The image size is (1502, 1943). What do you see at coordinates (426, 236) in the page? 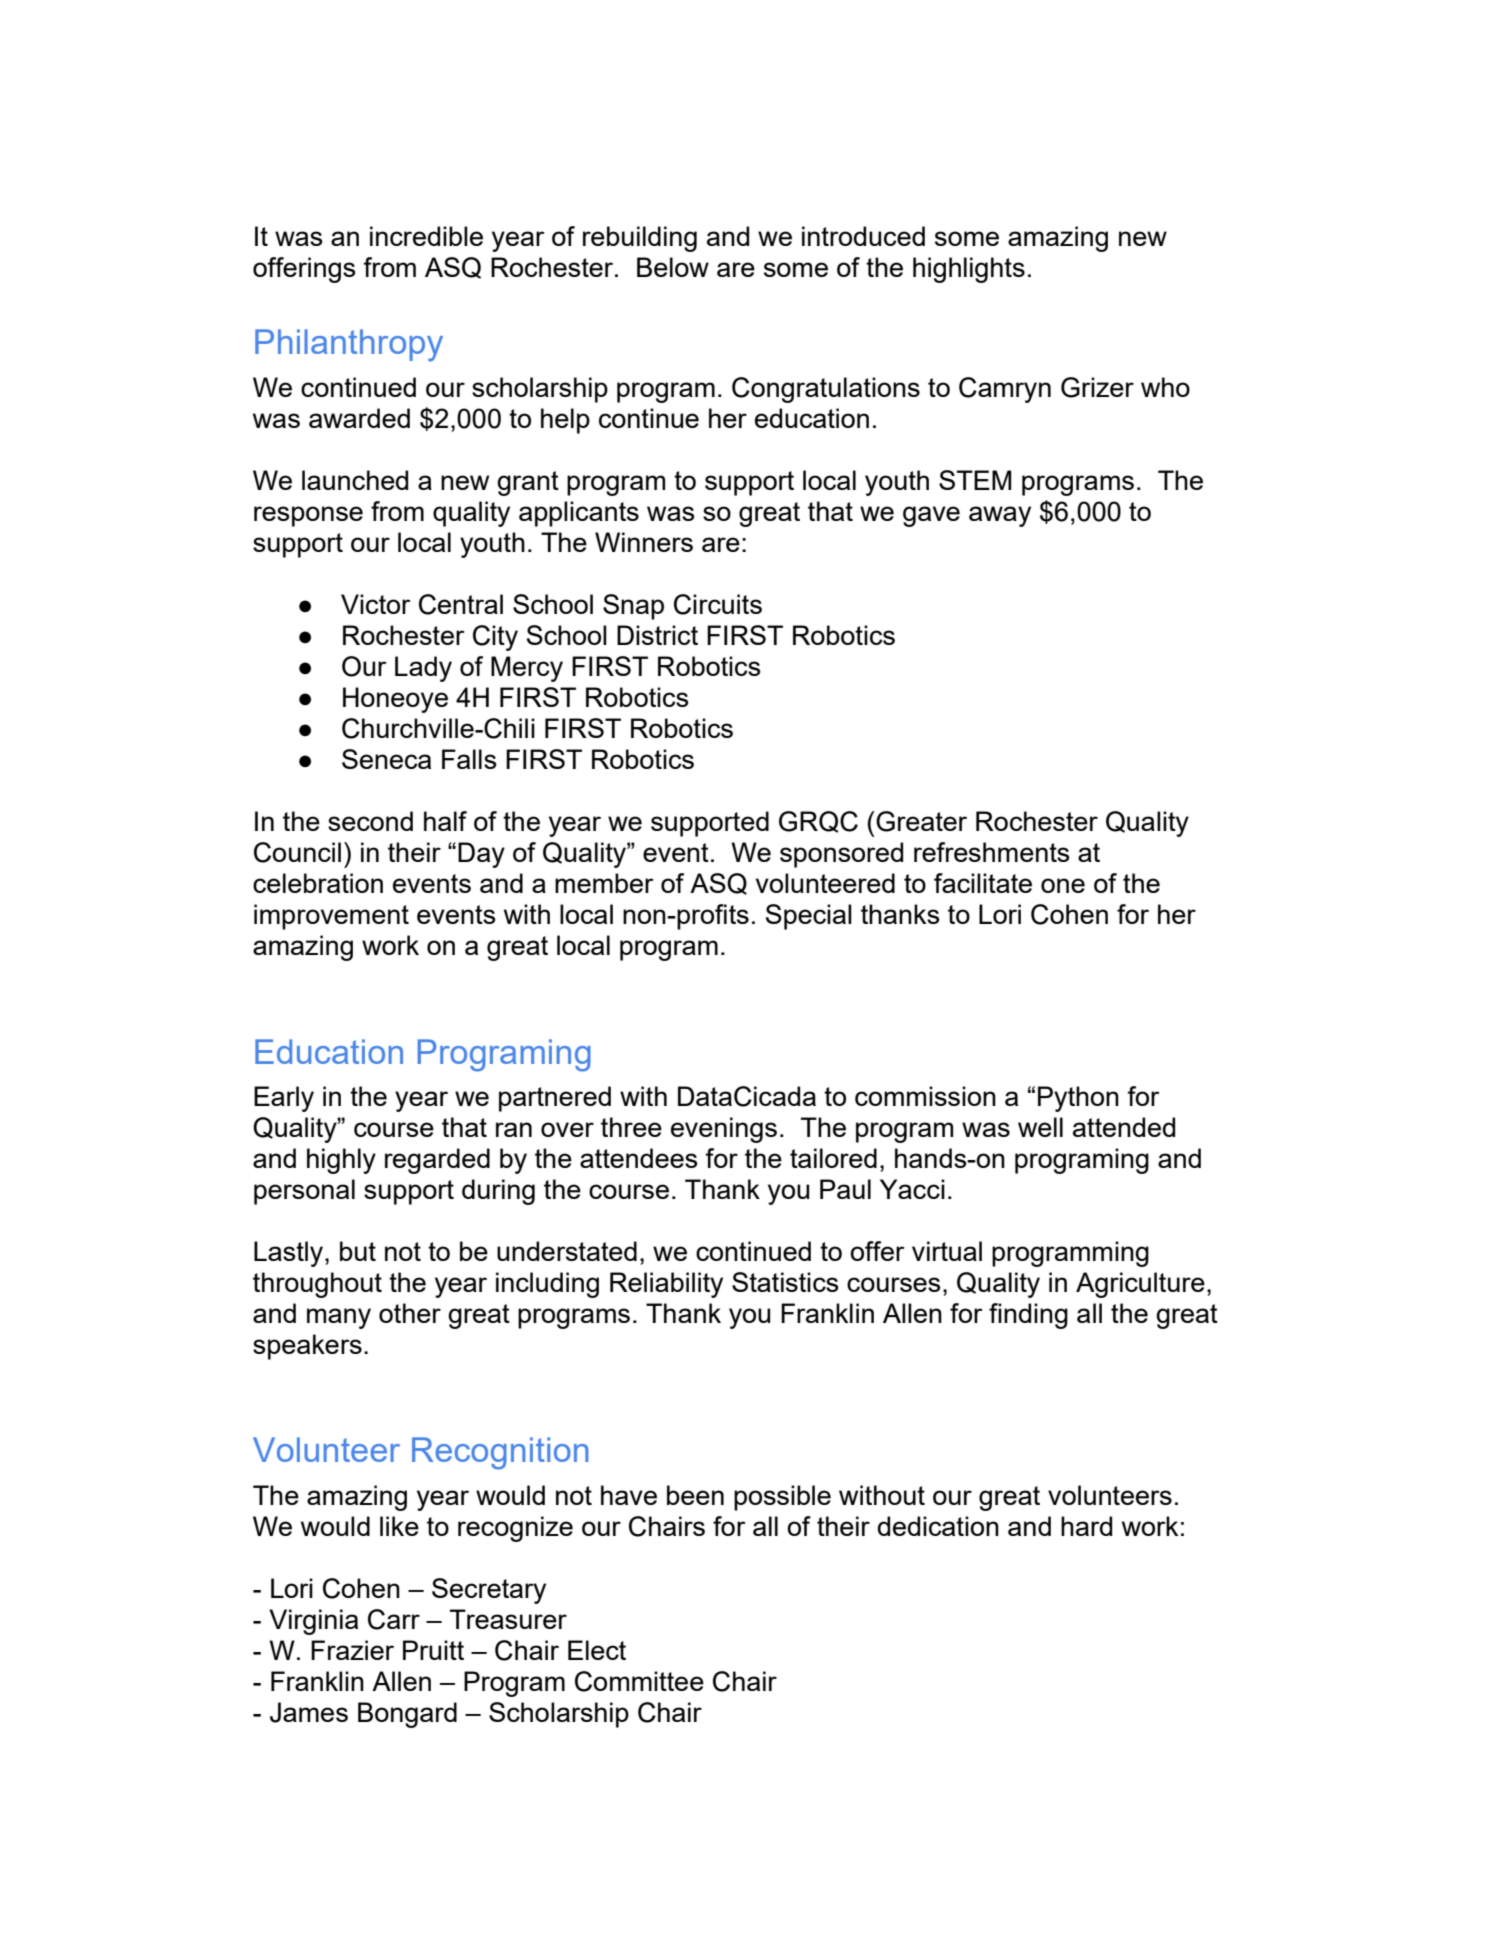
I see `incredible` at bounding box center [426, 236].
